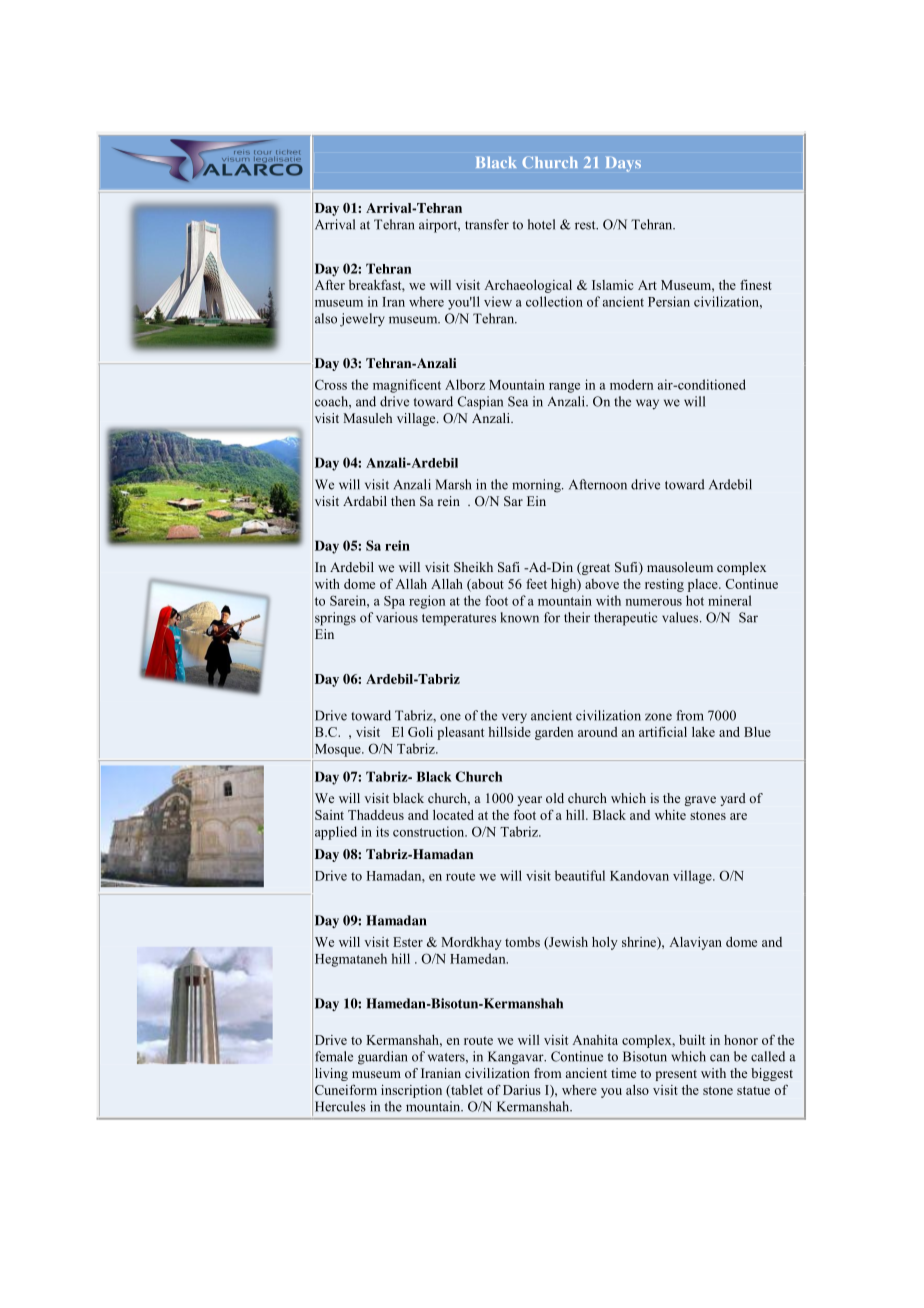  I want to click on mineral, so click(730, 600).
